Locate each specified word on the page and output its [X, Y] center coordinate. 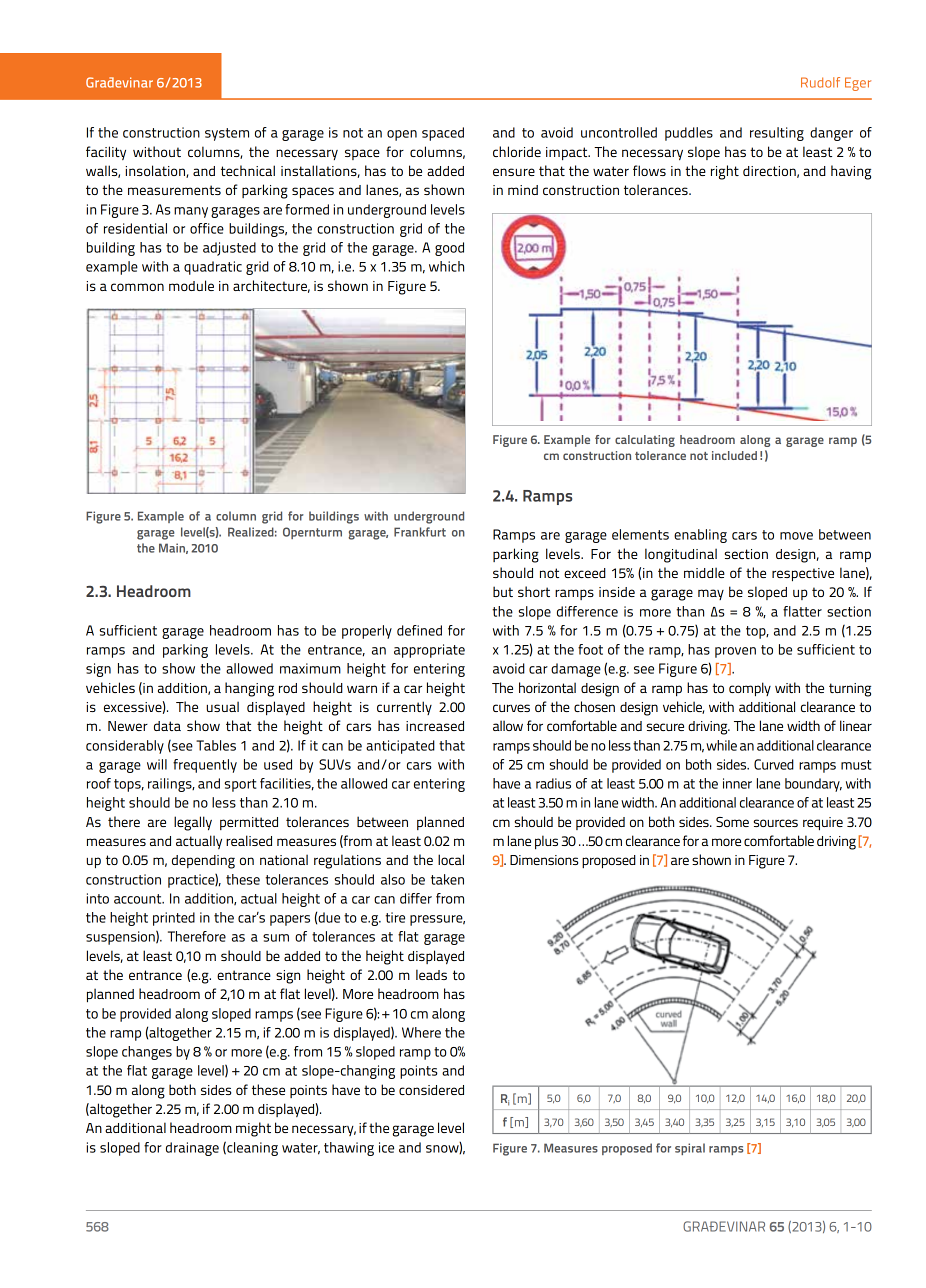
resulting [777, 134]
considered [431, 1090]
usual [222, 706]
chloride [517, 151]
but [503, 591]
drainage [192, 1149]
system [227, 134]
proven [735, 652]
